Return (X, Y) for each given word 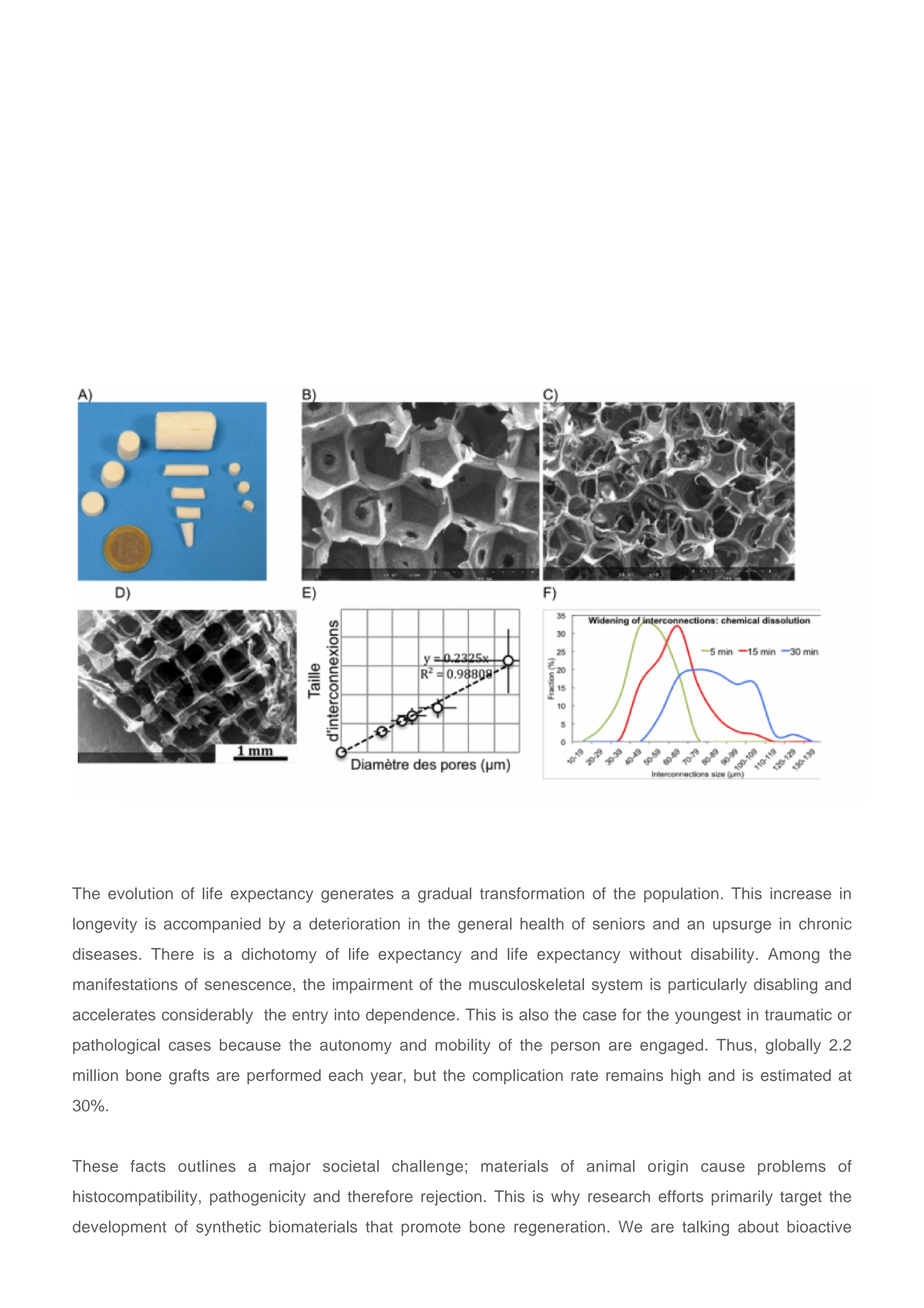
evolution (140, 893)
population (681, 895)
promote (431, 1229)
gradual (444, 895)
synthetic (228, 1228)
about (758, 1226)
